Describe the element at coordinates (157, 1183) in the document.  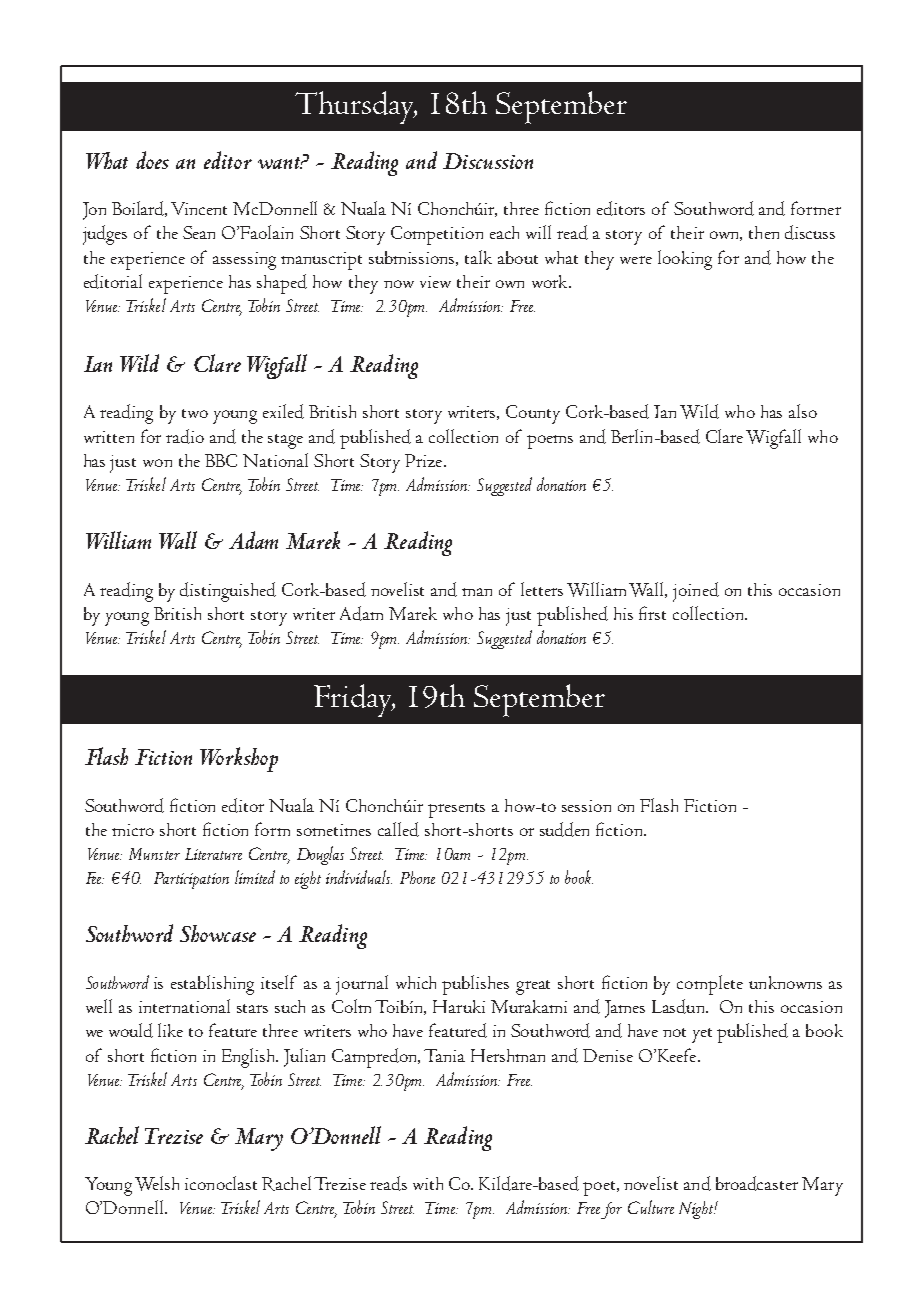
I see `Welsh` at that location.
